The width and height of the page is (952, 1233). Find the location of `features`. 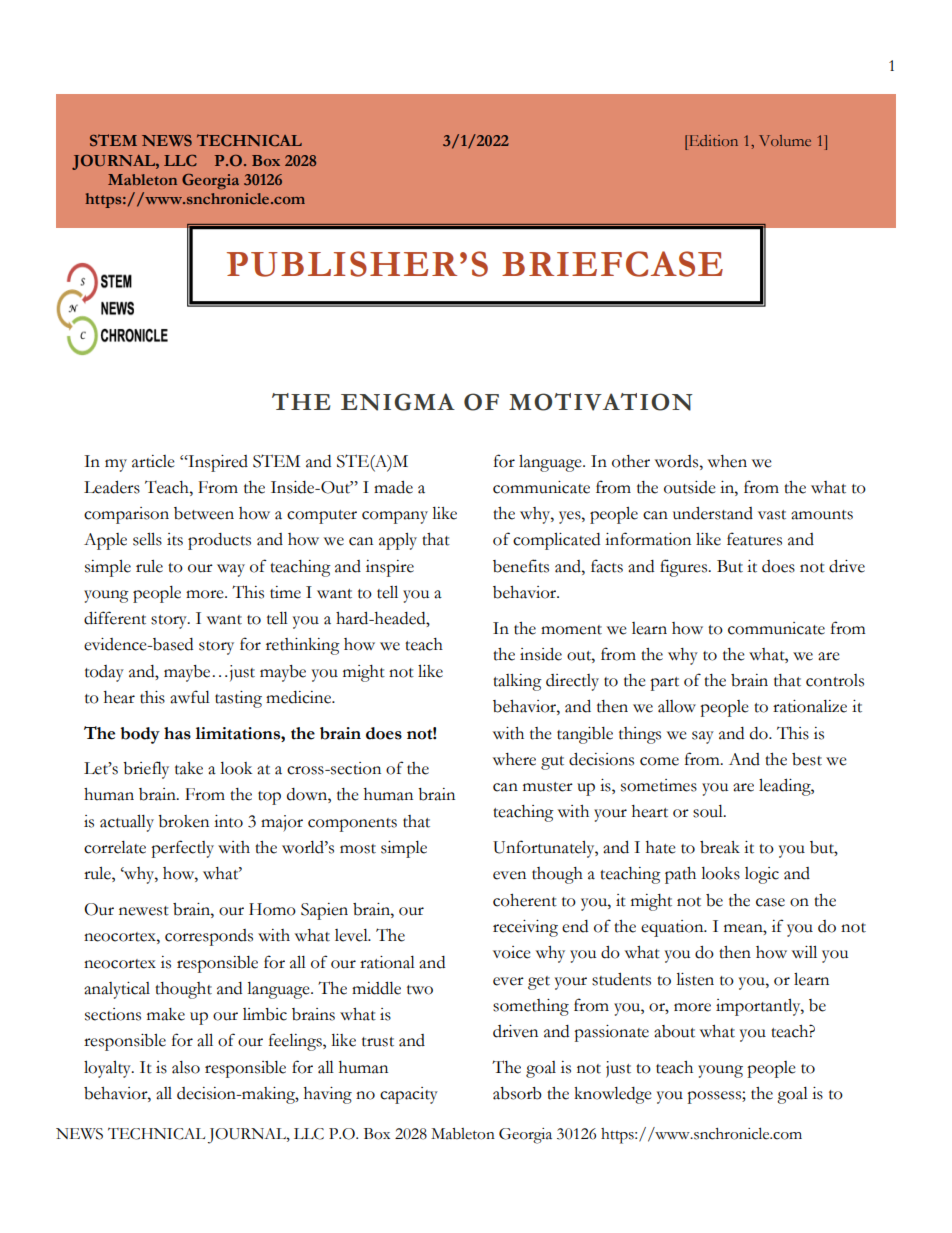

features is located at coordinates (754, 539).
